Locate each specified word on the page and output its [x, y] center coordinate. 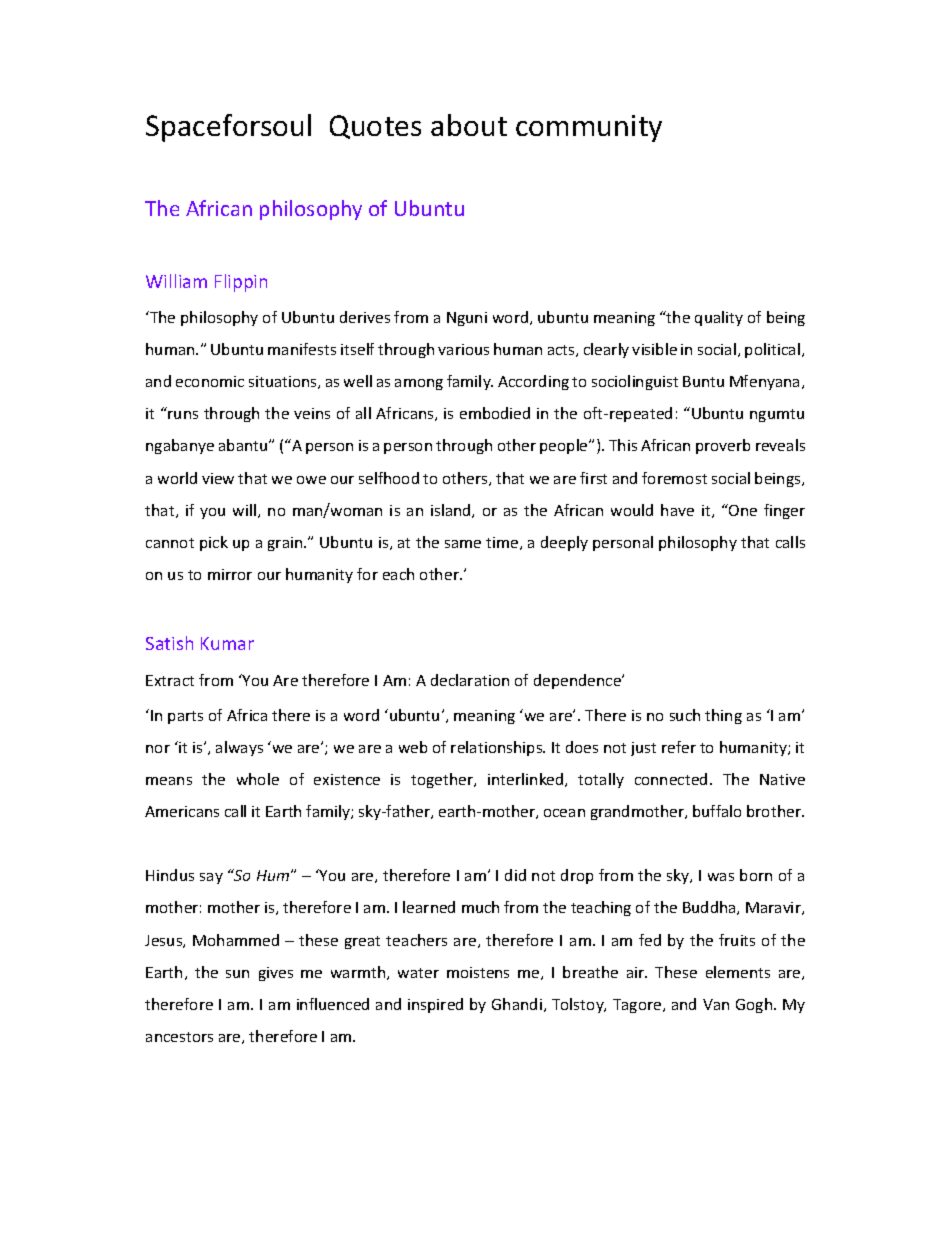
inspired [435, 1005]
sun [237, 974]
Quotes [375, 127]
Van [716, 1004]
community [589, 128]
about [469, 125]
